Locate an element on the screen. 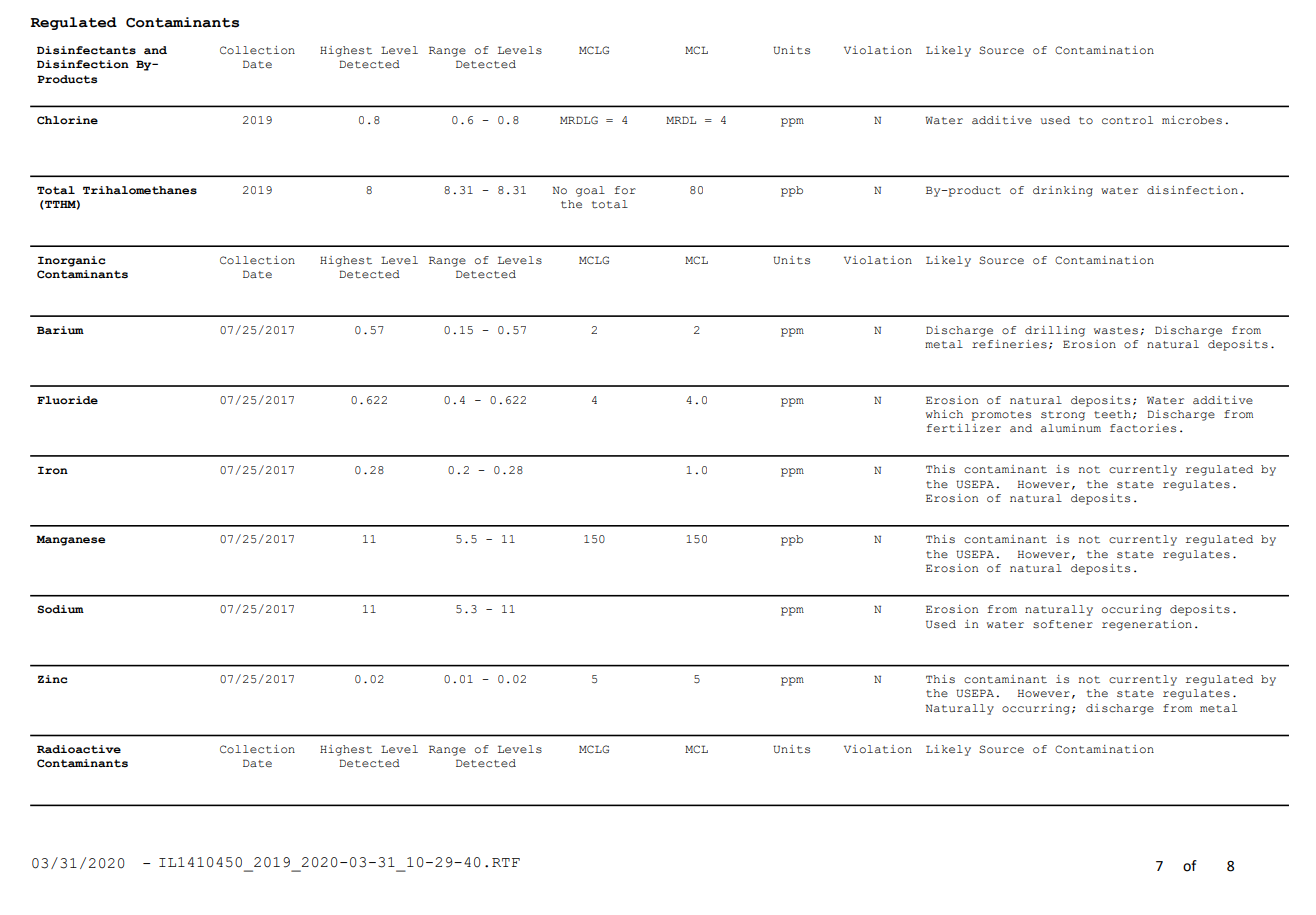 Image resolution: width=1316 pixels, height=915 pixels. Radioactive is located at coordinates (79, 749).
